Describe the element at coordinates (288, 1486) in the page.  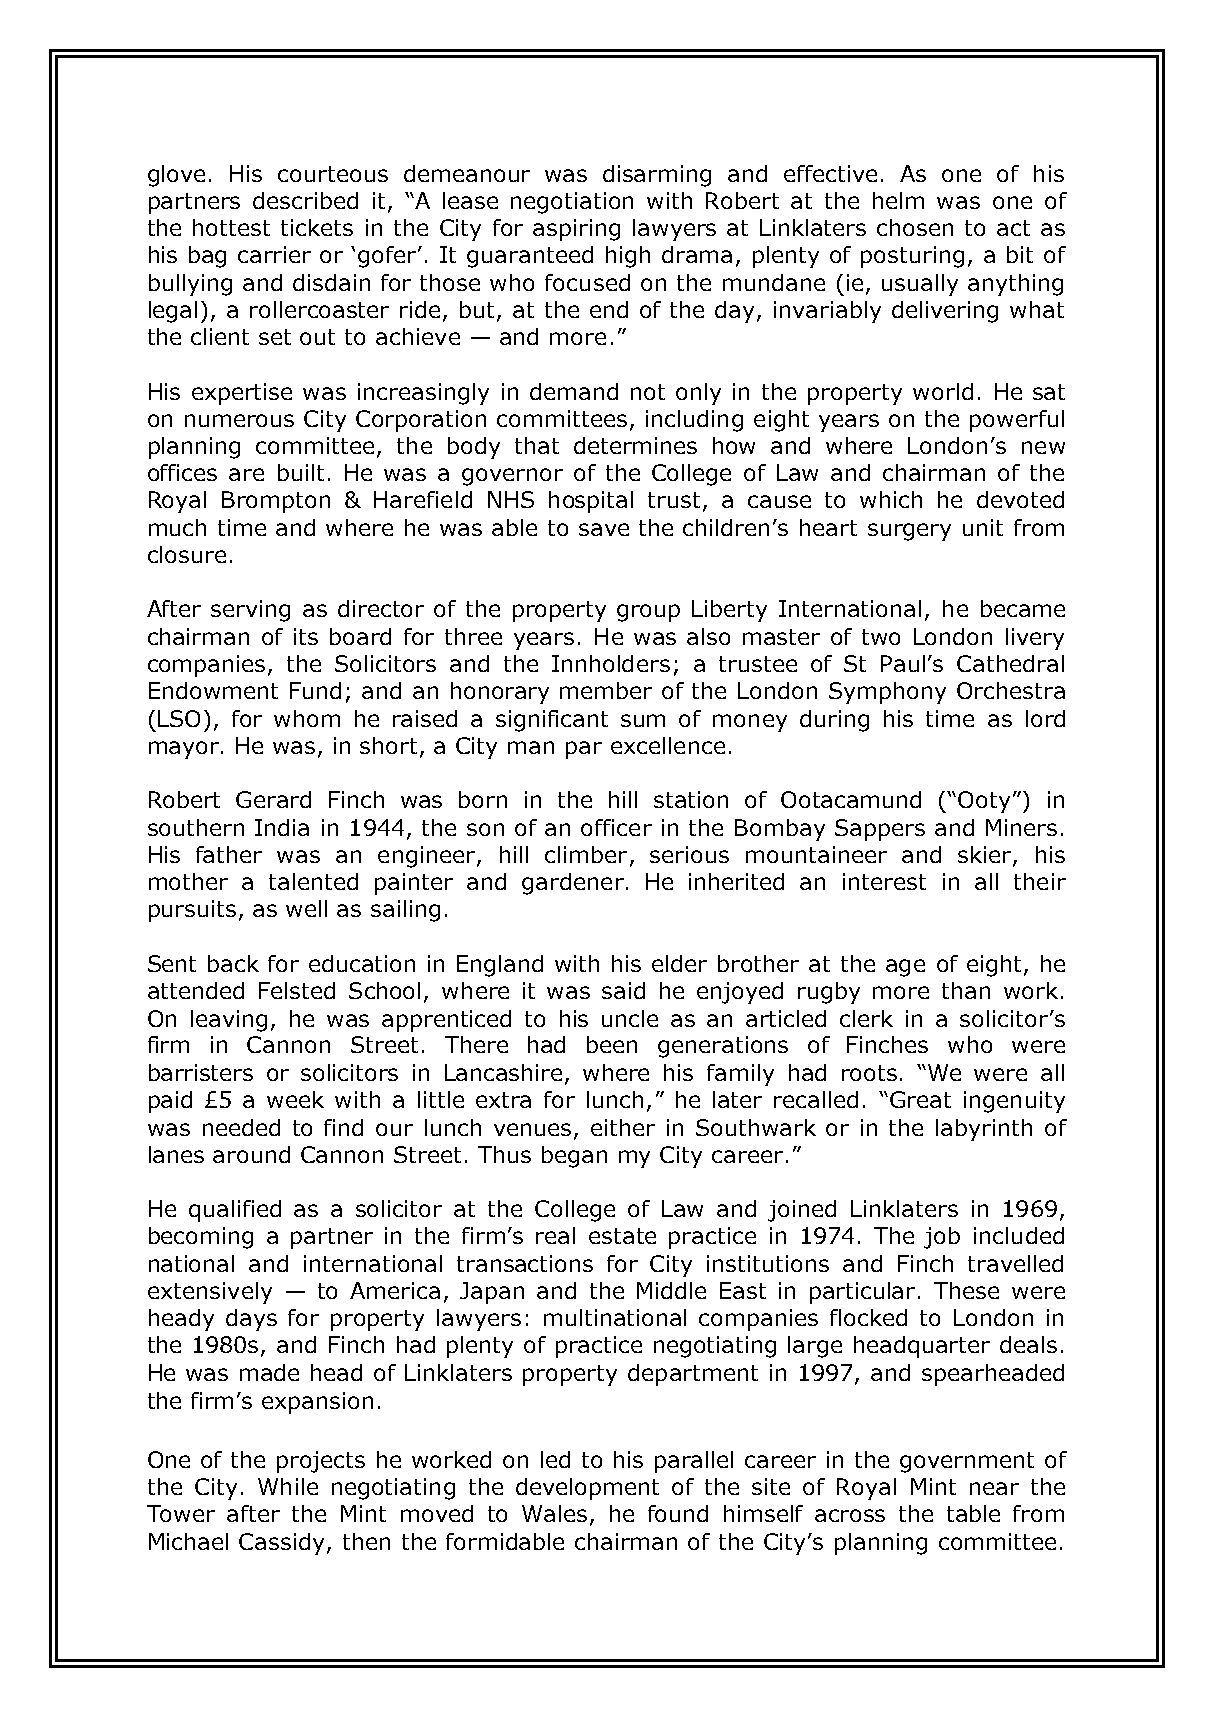
I see `While` at that location.
